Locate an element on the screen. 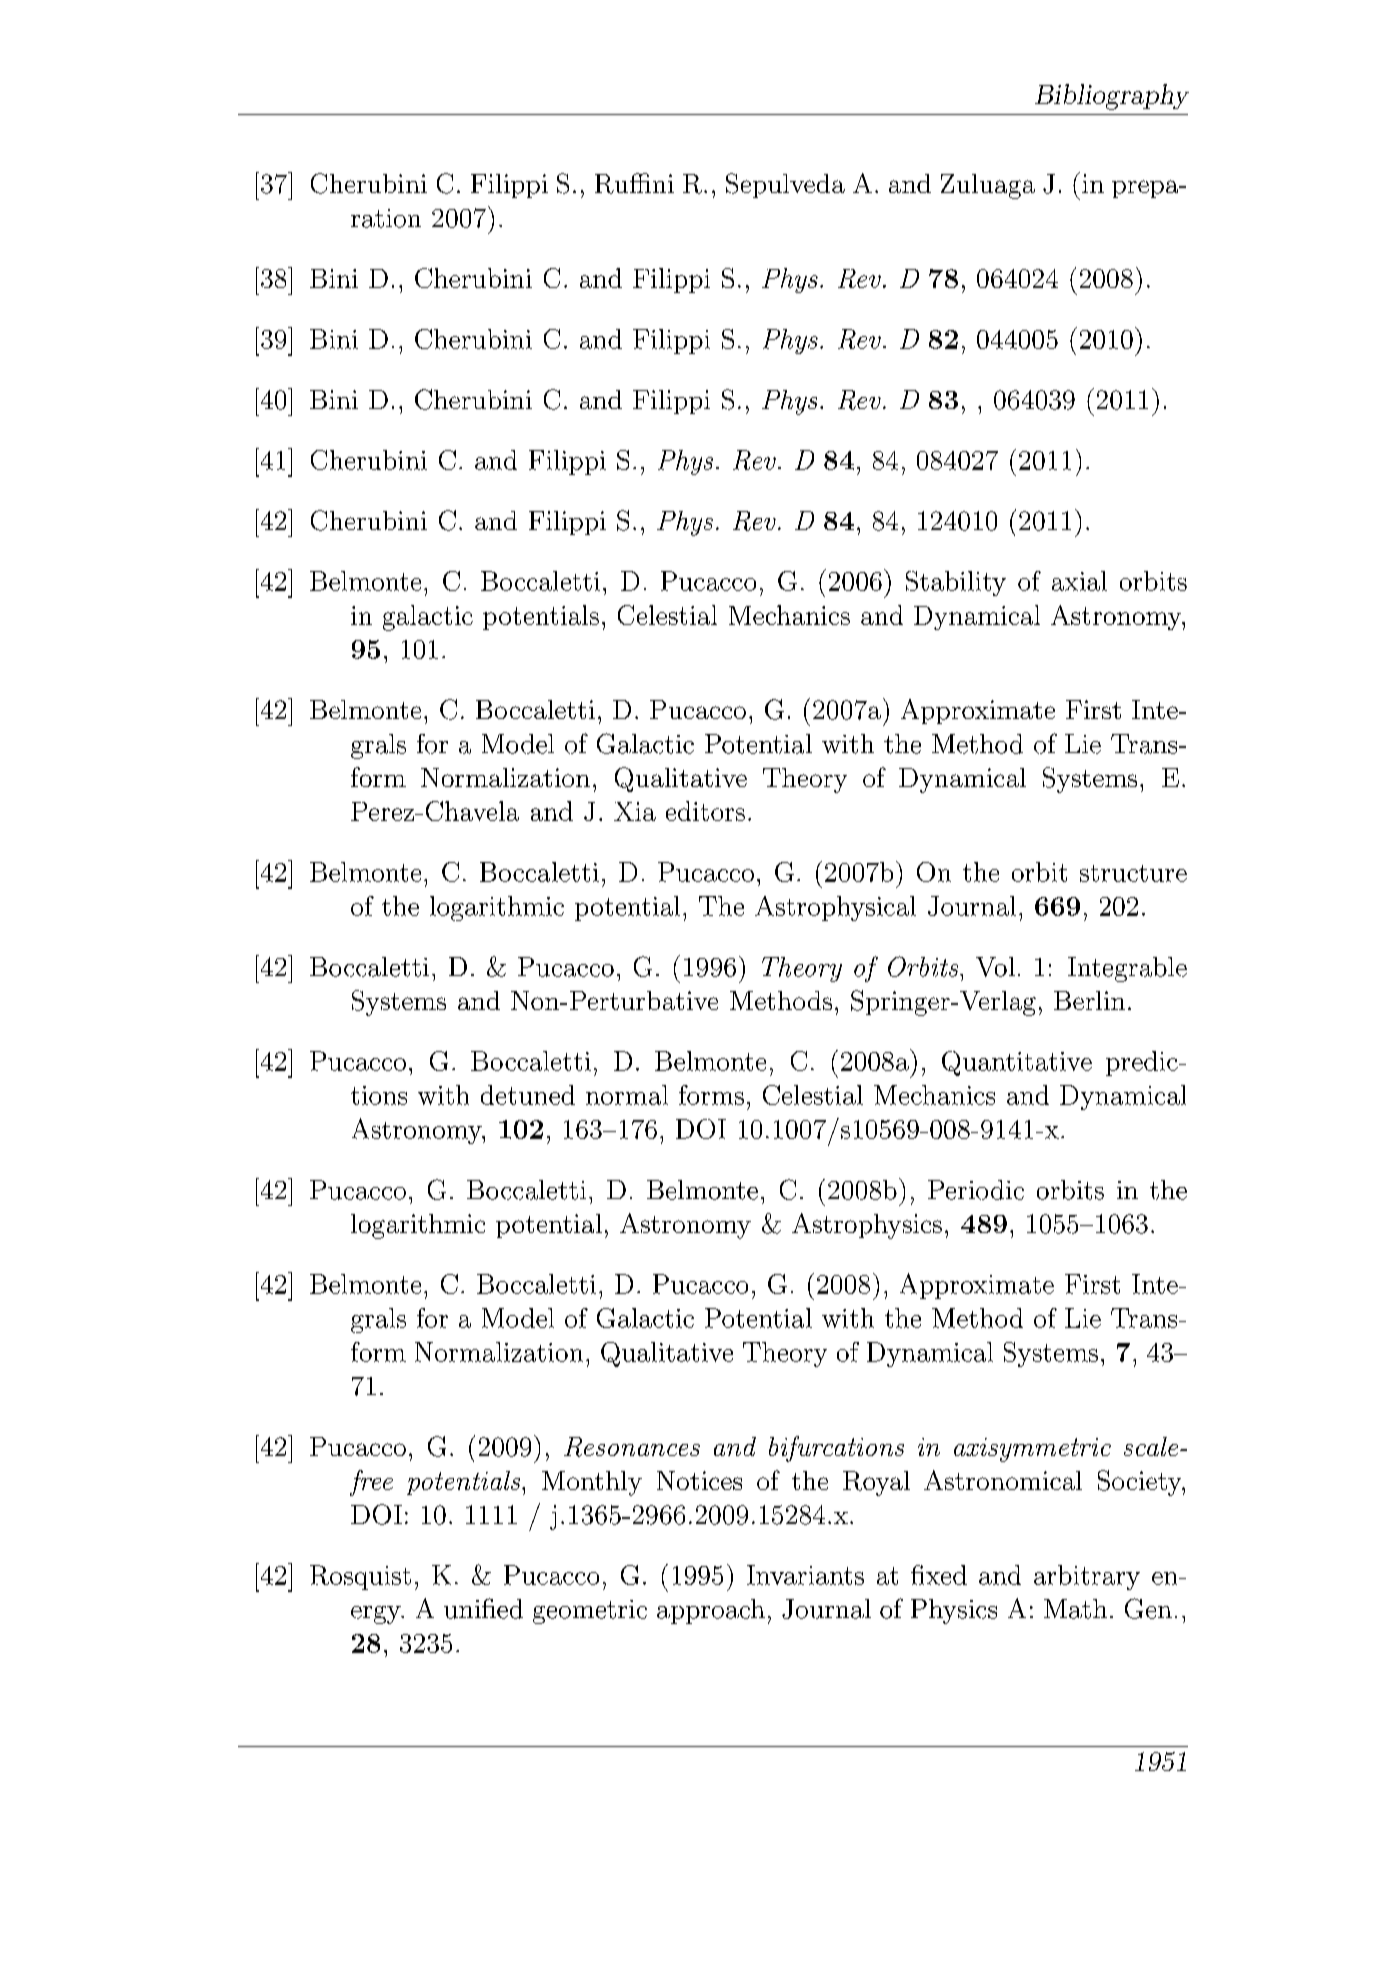 The image size is (1398, 1978). geometric is located at coordinates (590, 1612).
